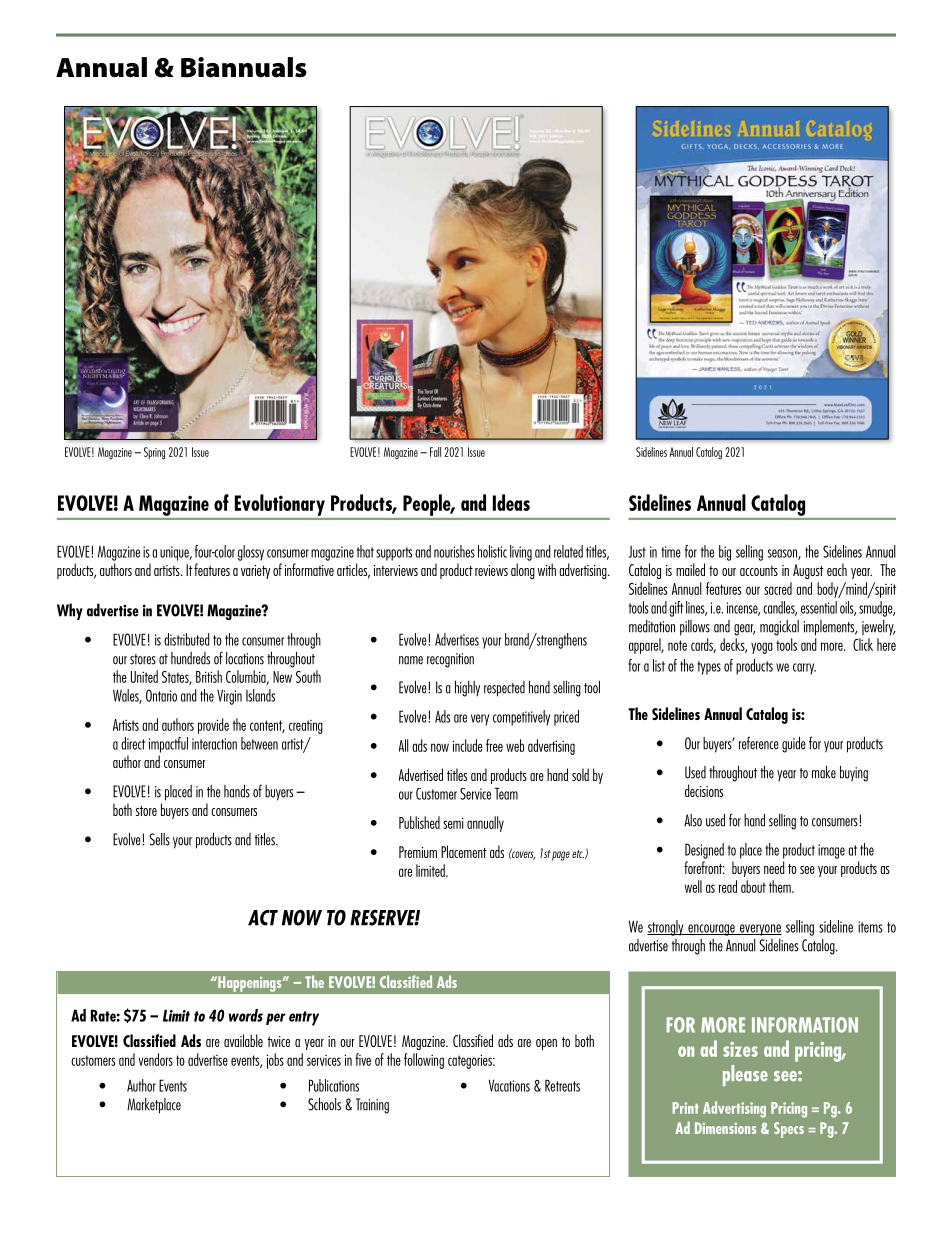 Image resolution: width=952 pixels, height=1233 pixels. Describe the element at coordinates (186, 639) in the page. I see `distributed` at that location.
